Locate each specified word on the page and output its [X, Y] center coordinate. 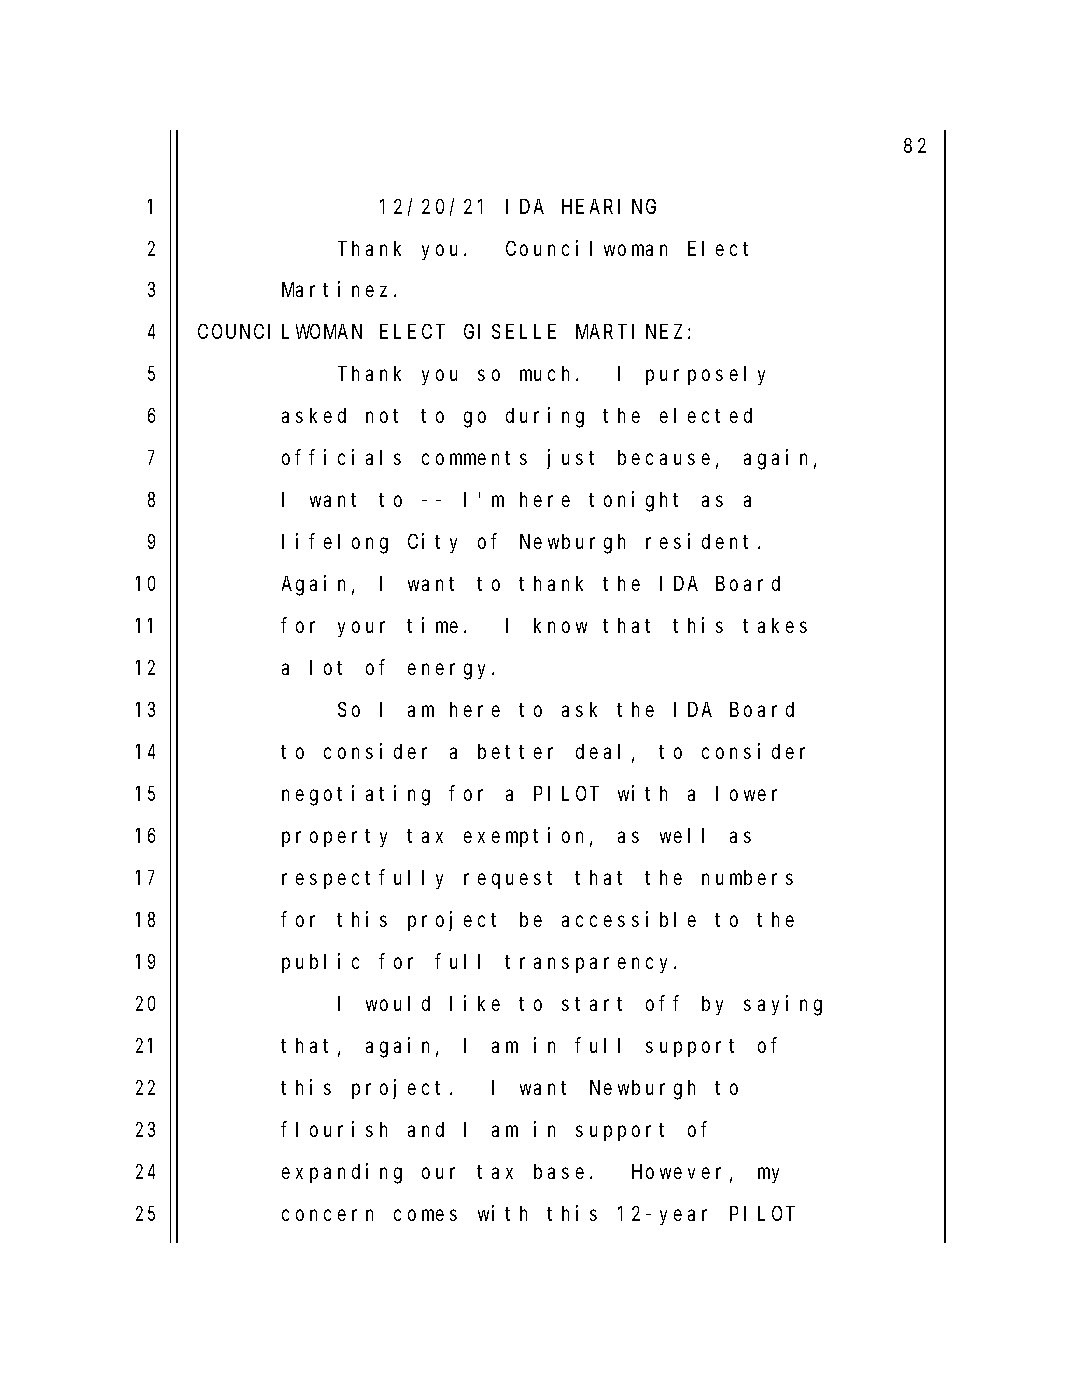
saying [783, 1005]
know [560, 625]
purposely [705, 375]
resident [697, 541]
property [334, 838]
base [559, 1171]
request [508, 880]
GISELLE [510, 332]
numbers [747, 877]
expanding [342, 1173]
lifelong [335, 544]
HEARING [609, 206]
